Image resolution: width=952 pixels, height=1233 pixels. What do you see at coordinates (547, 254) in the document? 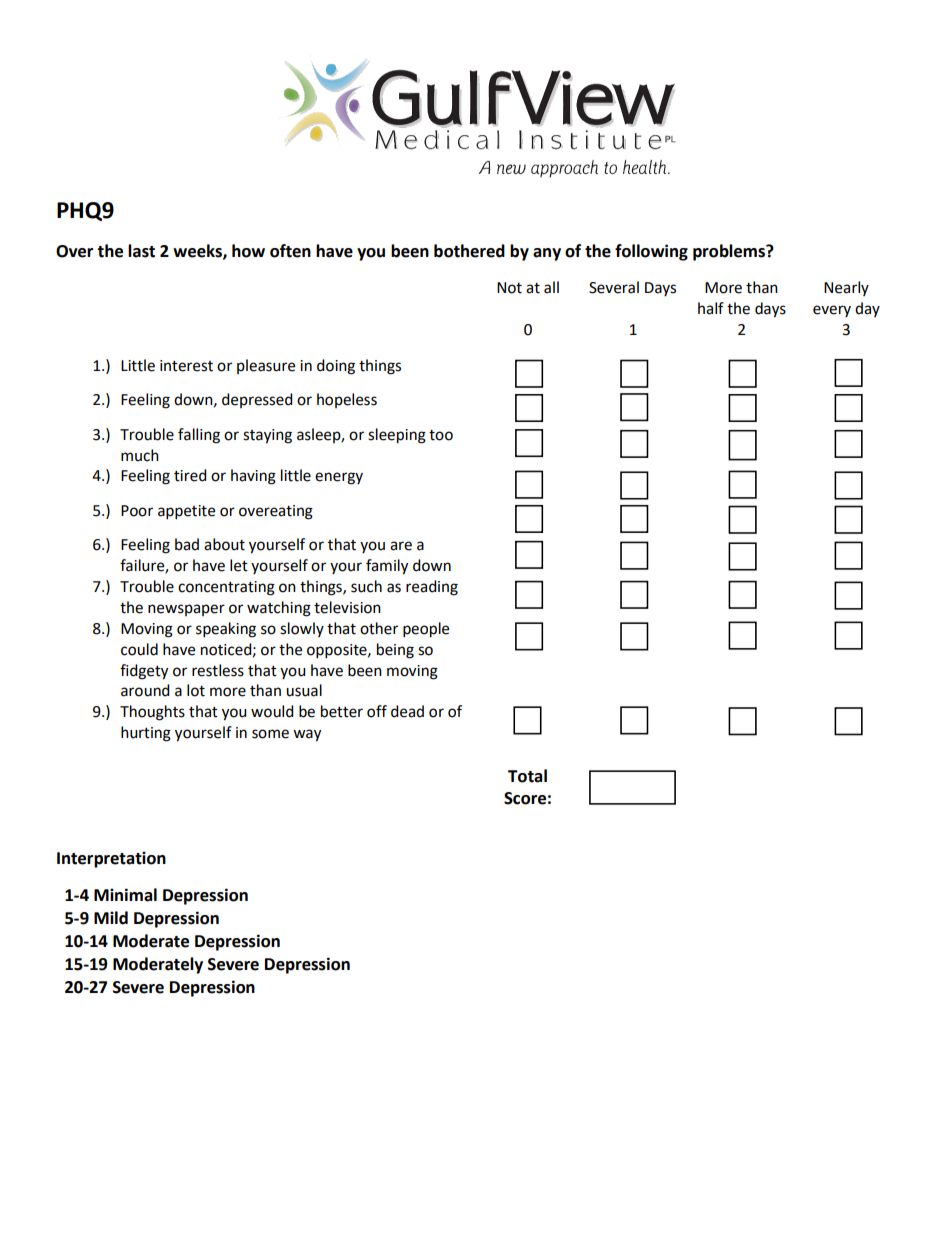
I see `any` at bounding box center [547, 254].
